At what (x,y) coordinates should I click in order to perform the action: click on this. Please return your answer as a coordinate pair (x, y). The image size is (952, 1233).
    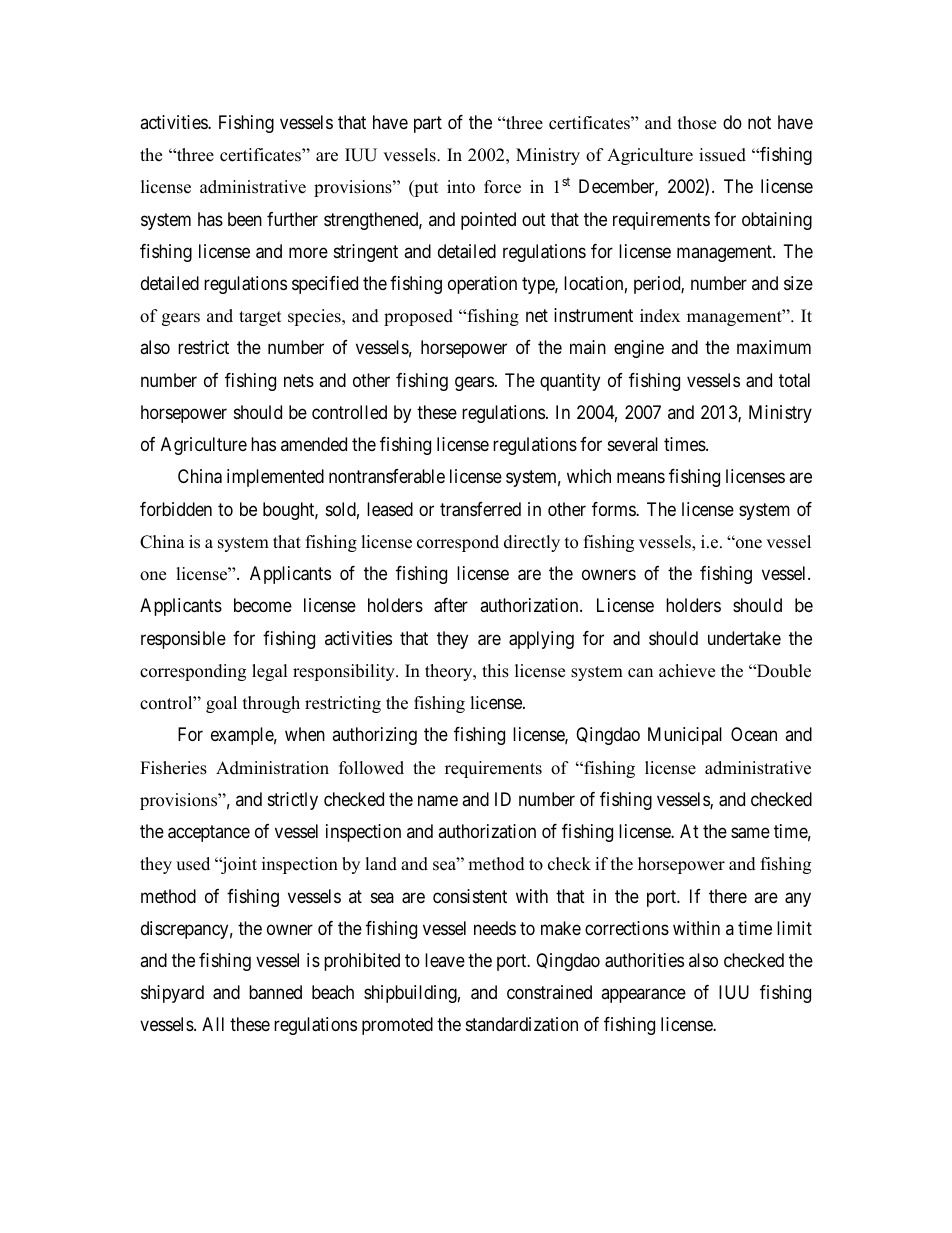
    Looking at the image, I should click on (495, 671).
